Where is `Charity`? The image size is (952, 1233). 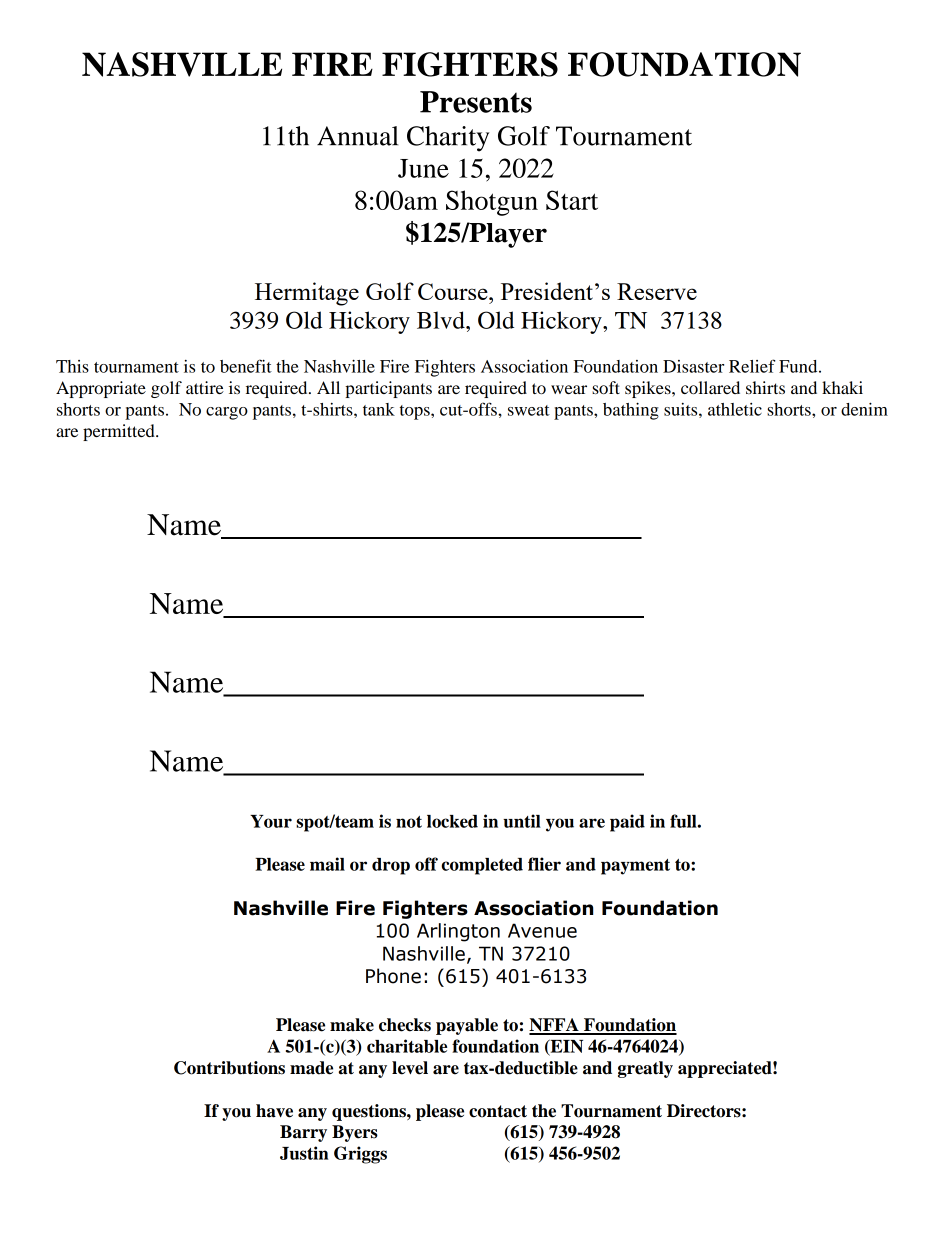 Charity is located at coordinates (448, 139).
